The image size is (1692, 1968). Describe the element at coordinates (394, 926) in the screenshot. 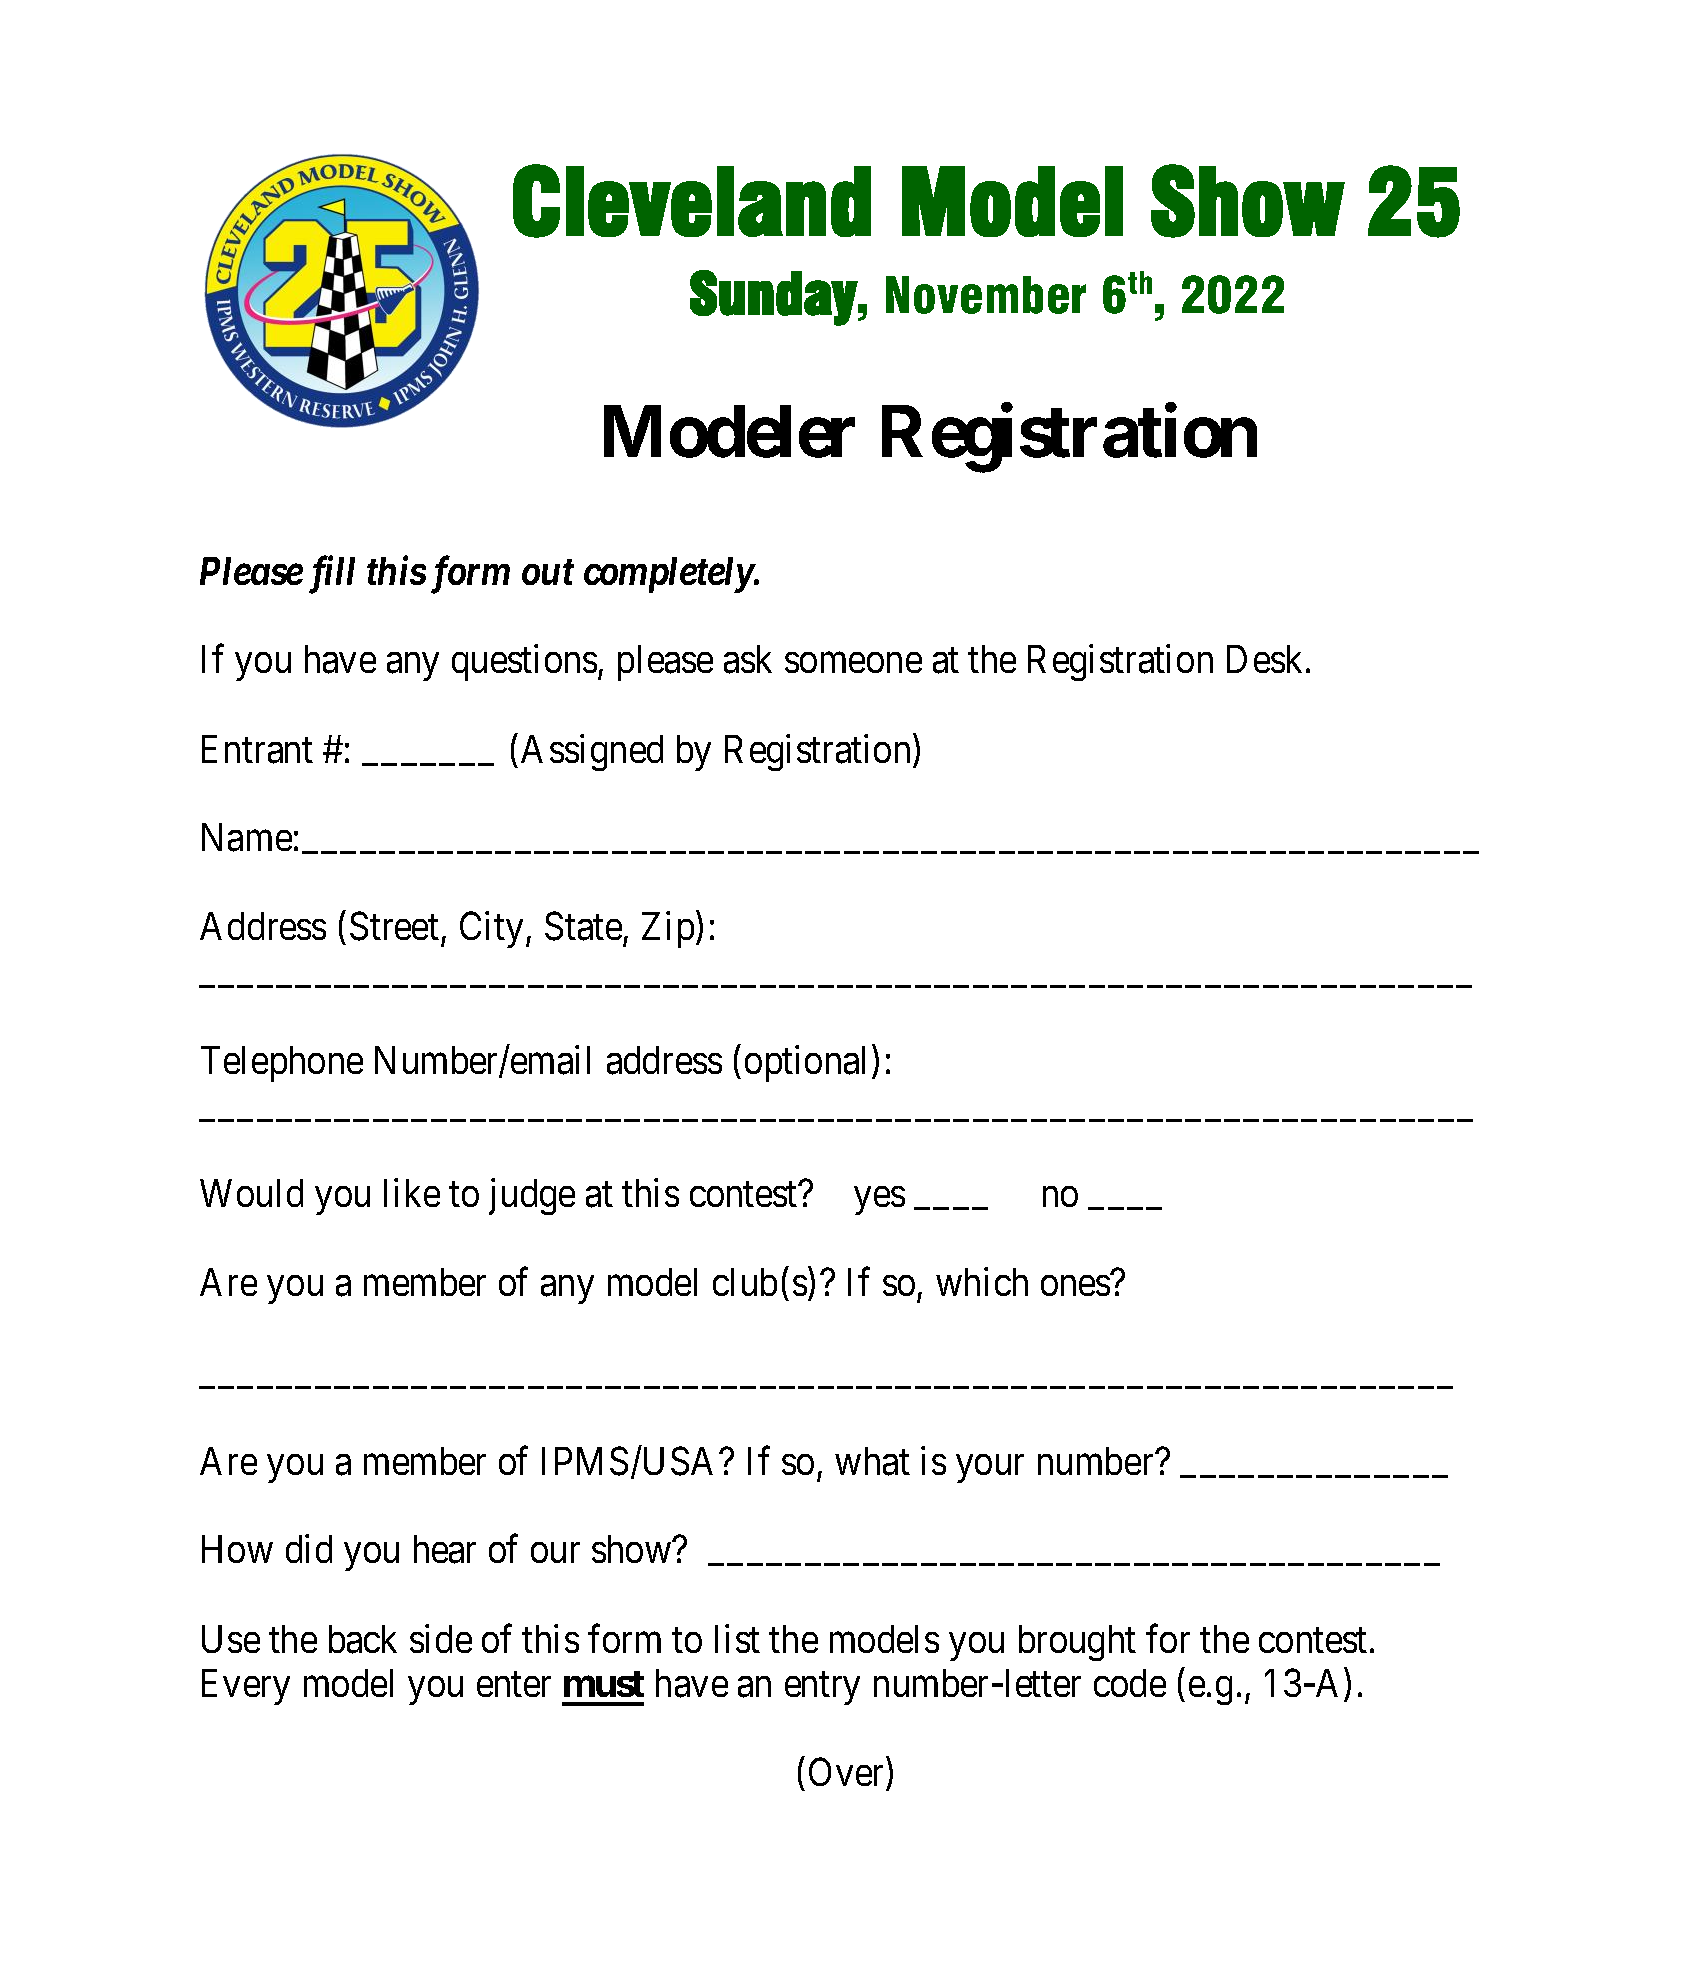

I see `Street` at that location.
